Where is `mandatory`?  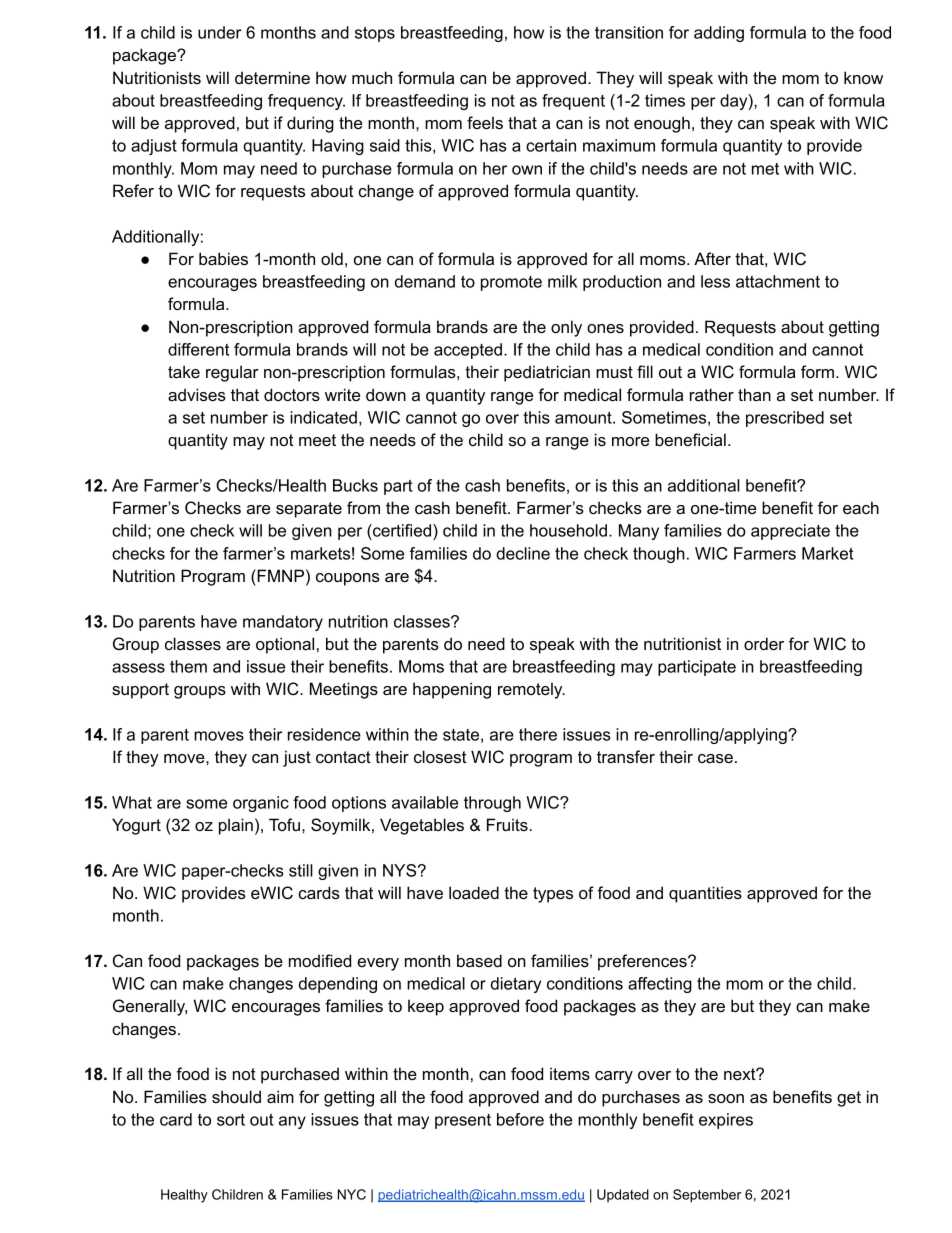 mandatory is located at coordinates (283, 623).
